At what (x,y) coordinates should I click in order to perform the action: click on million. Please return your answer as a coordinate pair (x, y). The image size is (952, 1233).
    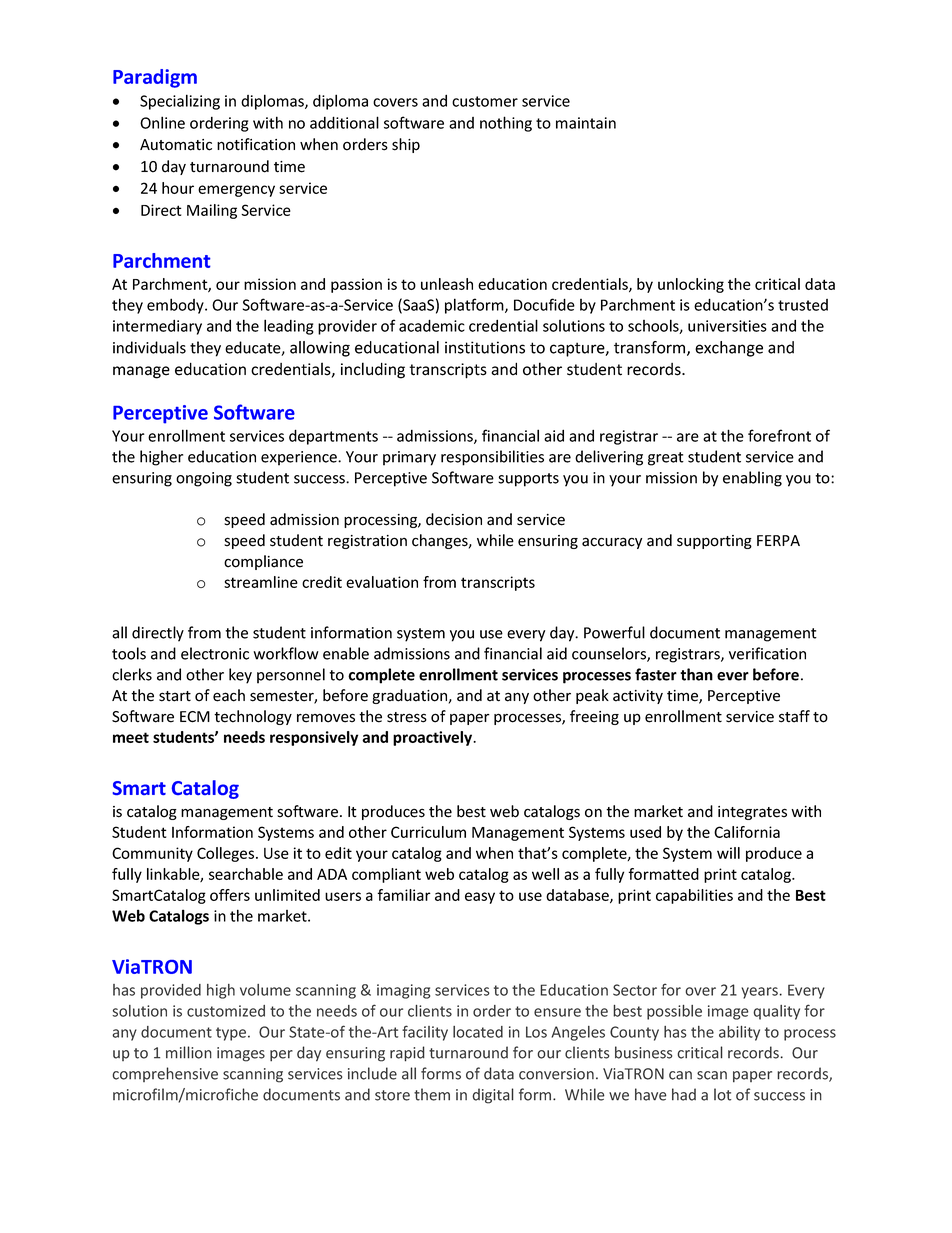
    Looking at the image, I should click on (189, 1052).
